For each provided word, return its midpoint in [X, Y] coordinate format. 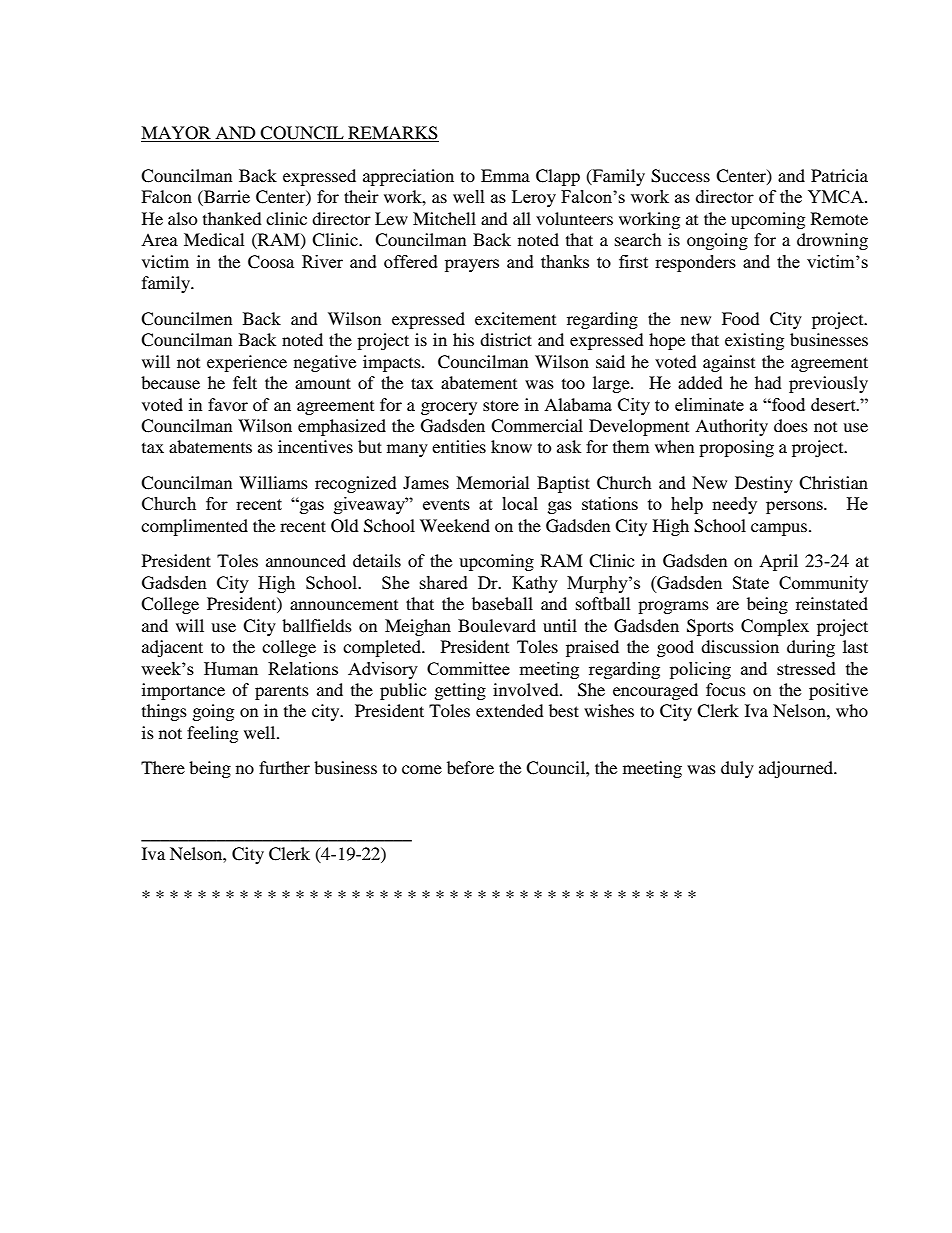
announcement [344, 605]
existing [754, 341]
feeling [212, 734]
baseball [502, 603]
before [470, 767]
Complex [775, 627]
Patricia [839, 175]
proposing [736, 448]
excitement [515, 318]
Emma [505, 175]
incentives [315, 446]
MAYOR [177, 134]
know [511, 446]
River [322, 261]
